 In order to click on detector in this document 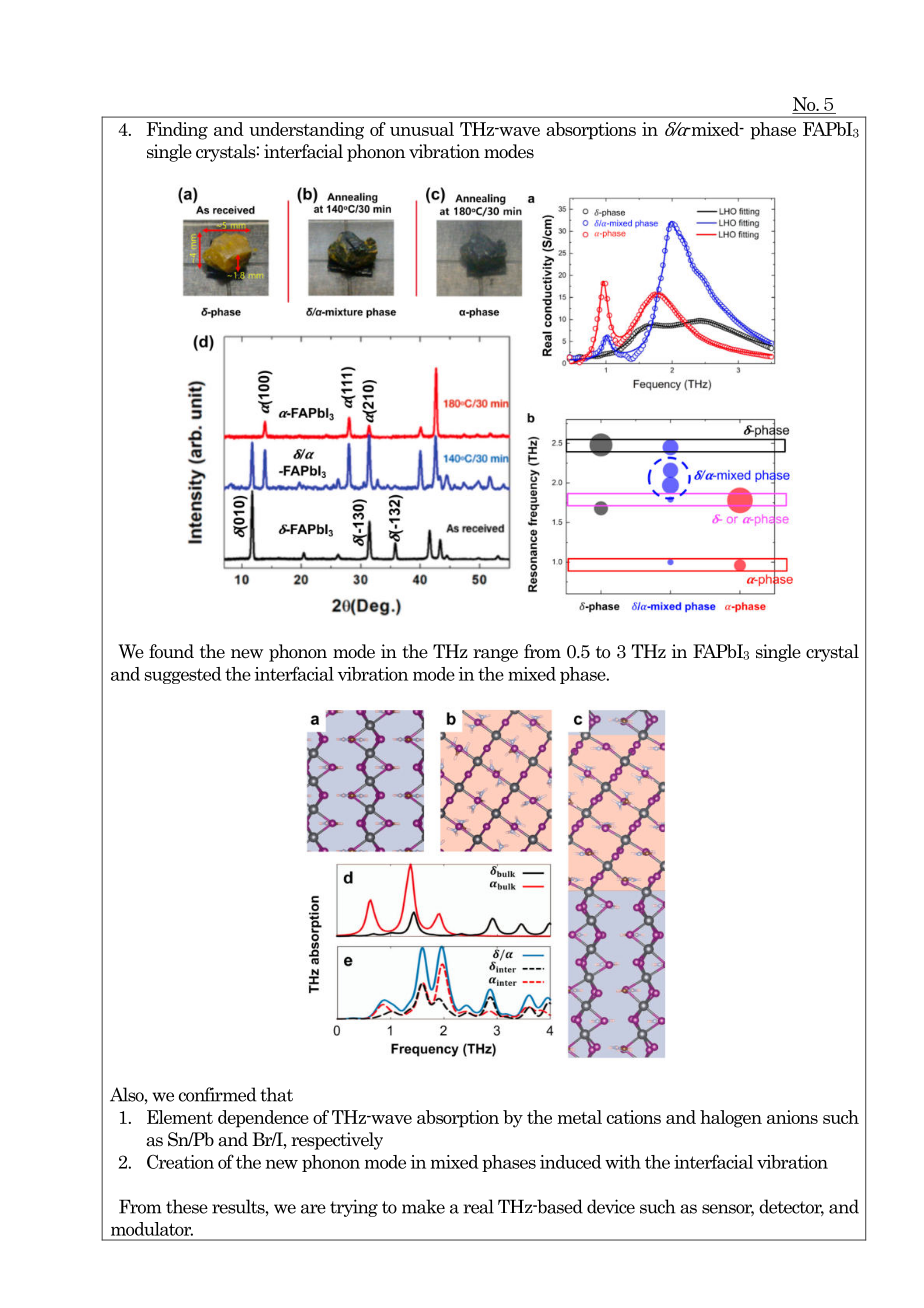, I will do `click(791, 1207)`.
